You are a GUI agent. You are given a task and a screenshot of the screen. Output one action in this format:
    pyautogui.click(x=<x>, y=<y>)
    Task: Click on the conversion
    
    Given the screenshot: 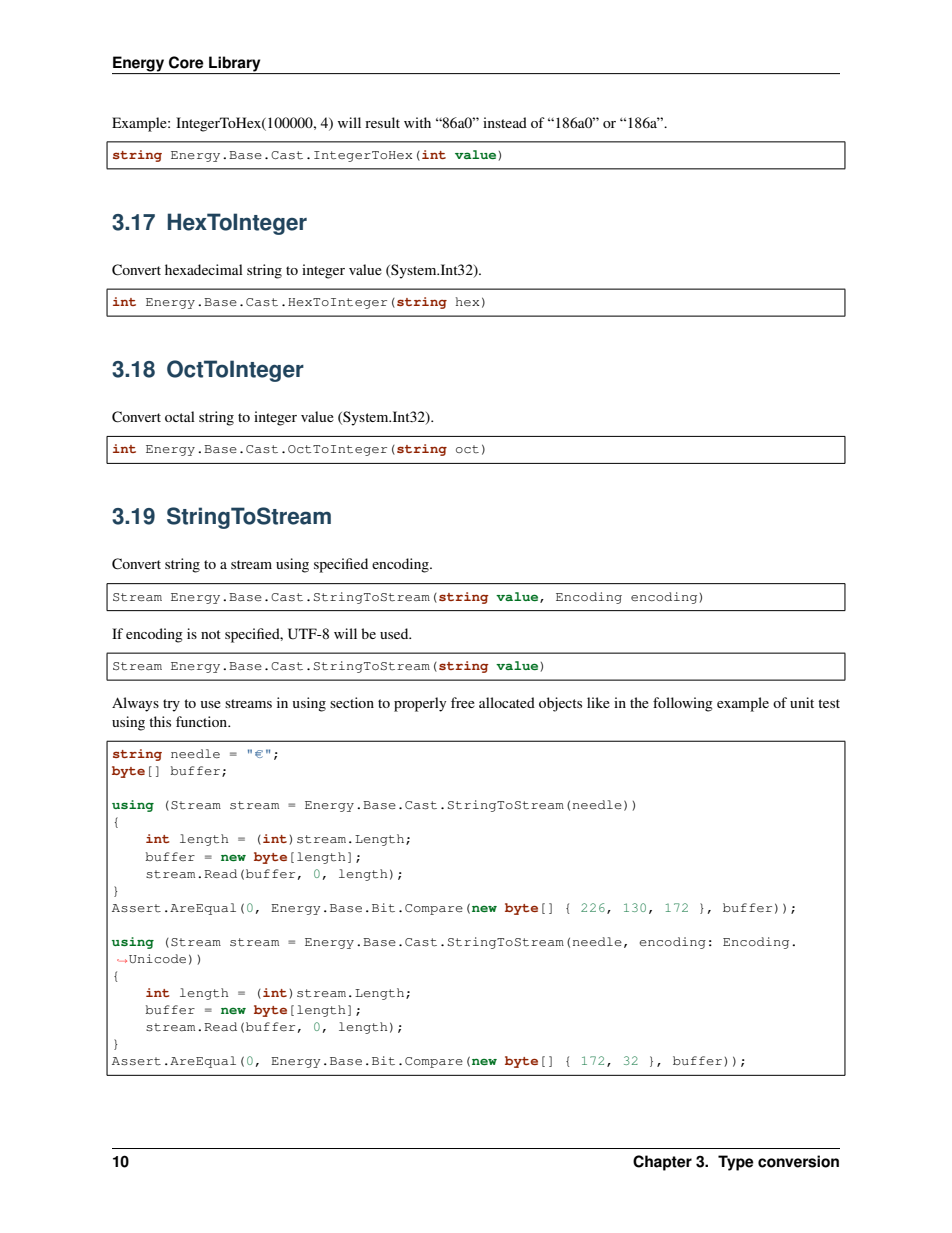 What is the action you would take?
    pyautogui.click(x=798, y=1161)
